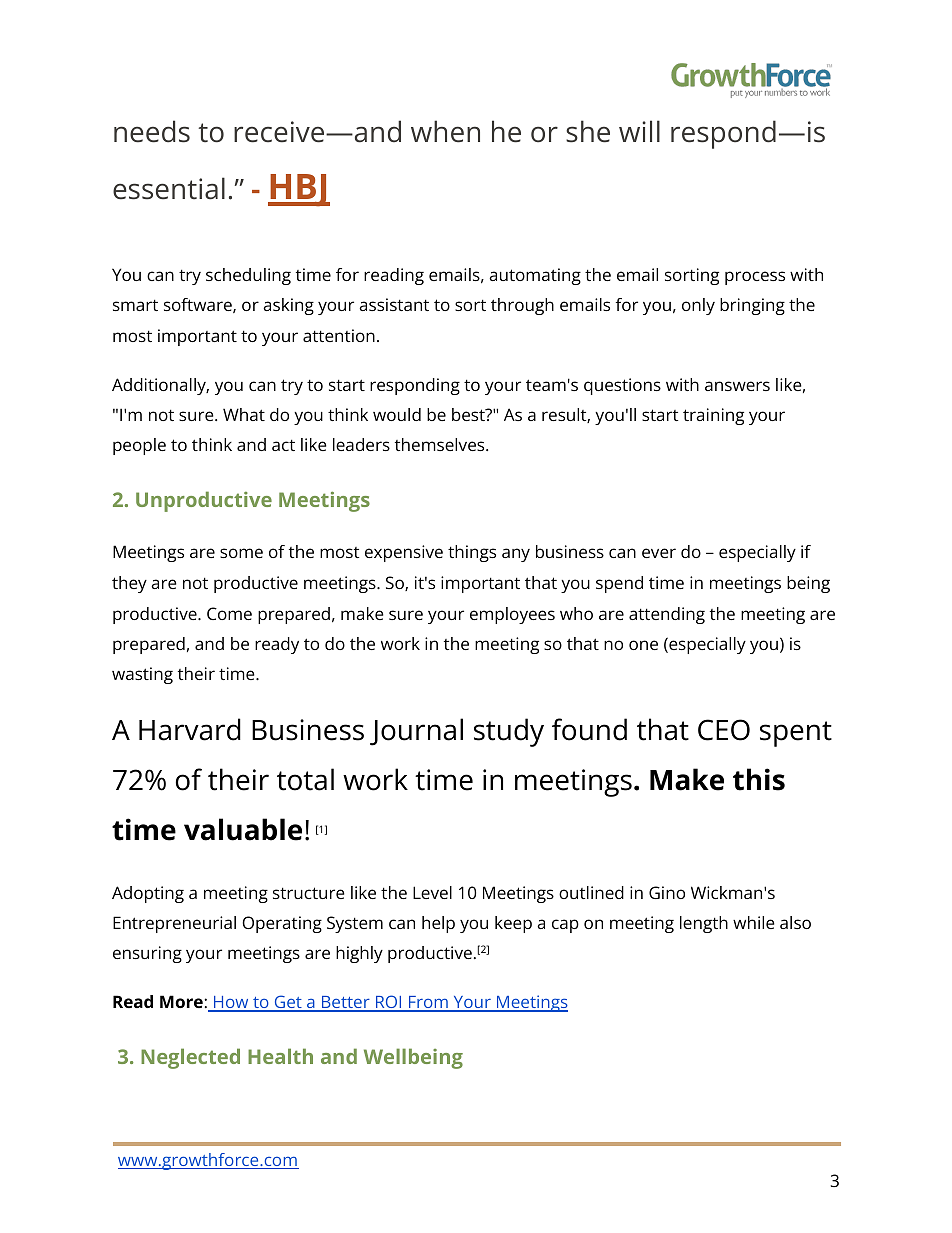 Image resolution: width=952 pixels, height=1233 pixels. I want to click on Come, so click(229, 613).
